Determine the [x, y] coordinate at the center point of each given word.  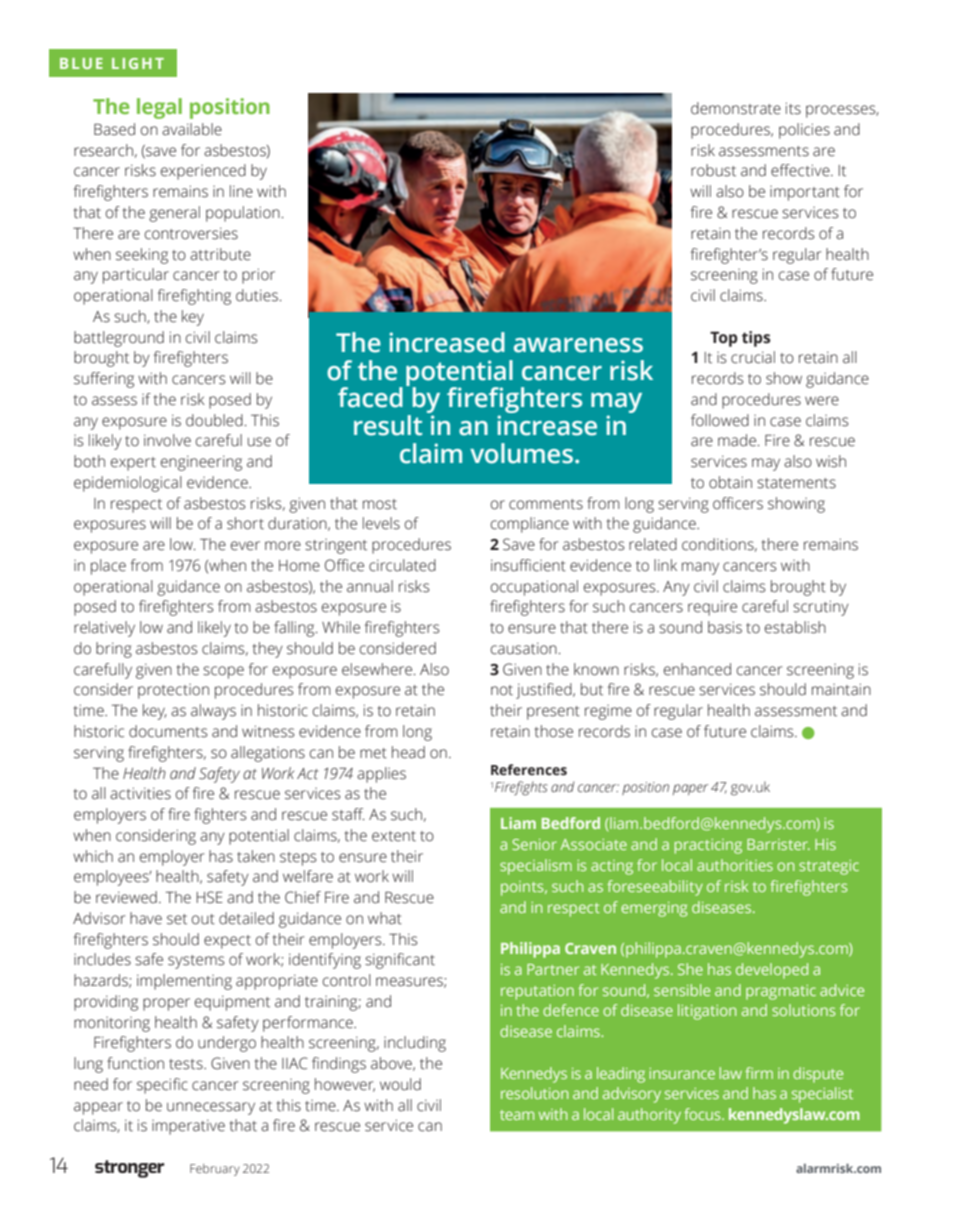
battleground [119, 339]
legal [159, 108]
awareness [578, 345]
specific [162, 1086]
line [241, 191]
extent [394, 836]
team [517, 1115]
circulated [402, 565]
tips [756, 339]
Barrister [778, 844]
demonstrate [736, 108]
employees [112, 878]
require [712, 608]
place [108, 567]
